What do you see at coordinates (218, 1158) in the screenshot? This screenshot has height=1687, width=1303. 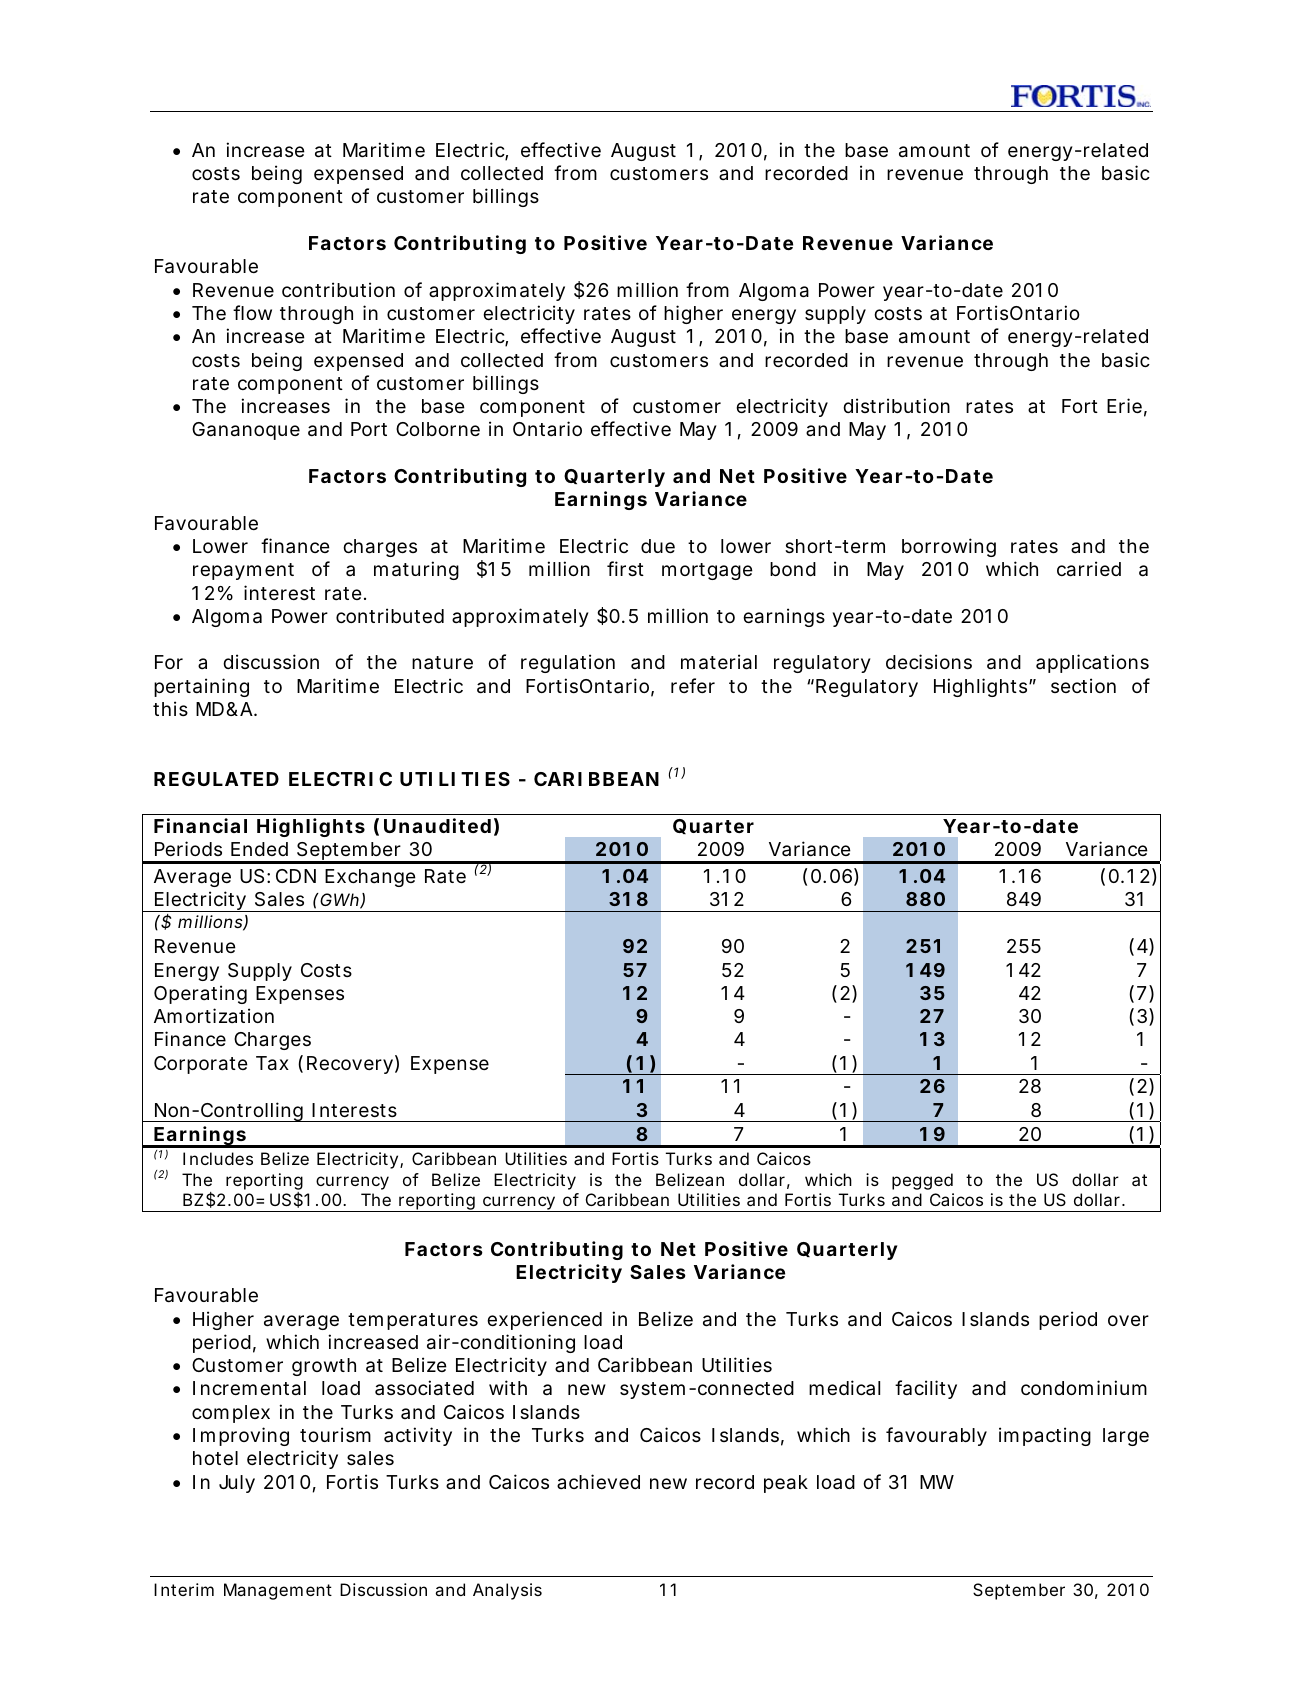 I see `Includes` at bounding box center [218, 1158].
